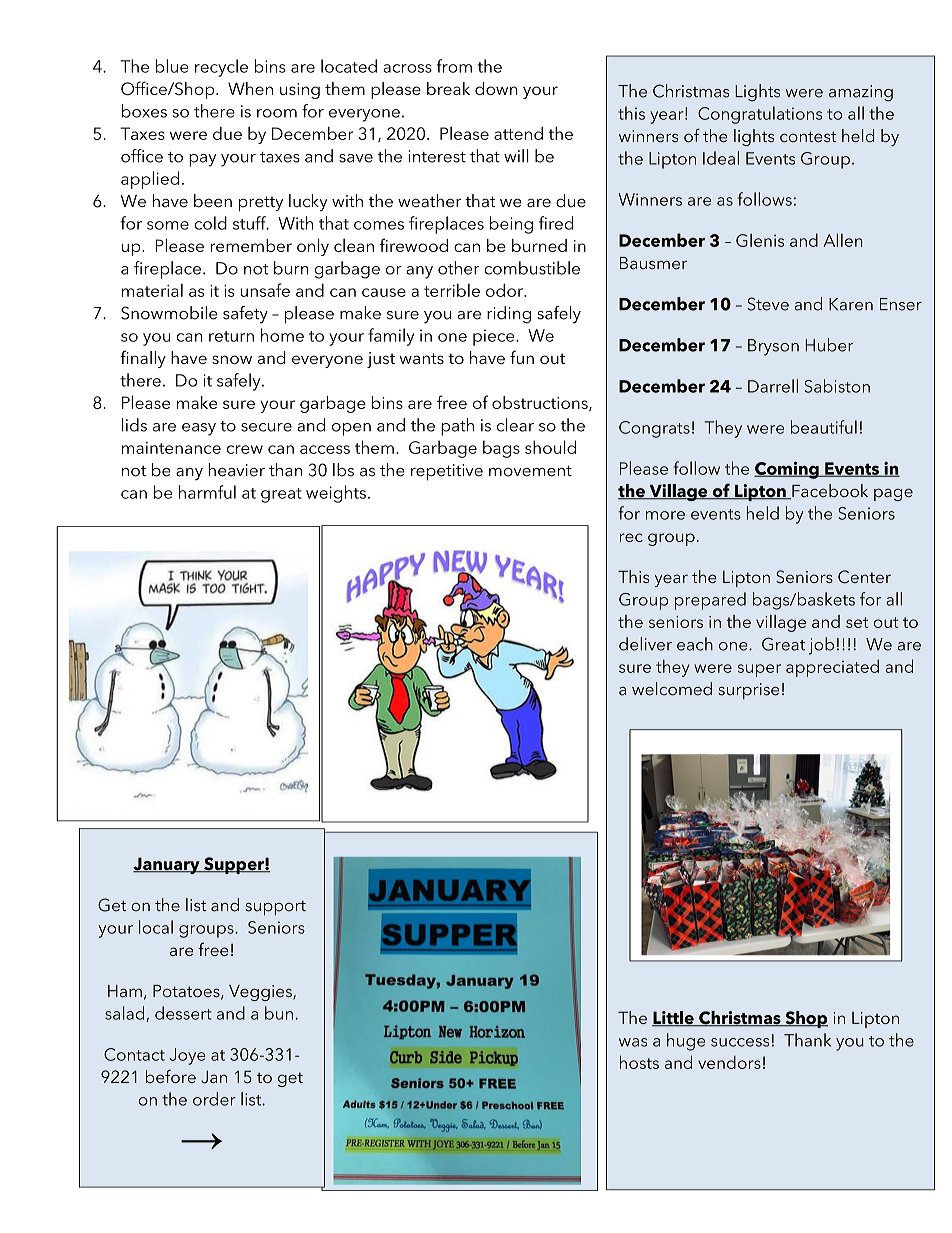  What do you see at coordinates (214, 1099) in the screenshot?
I see `order` at bounding box center [214, 1099].
